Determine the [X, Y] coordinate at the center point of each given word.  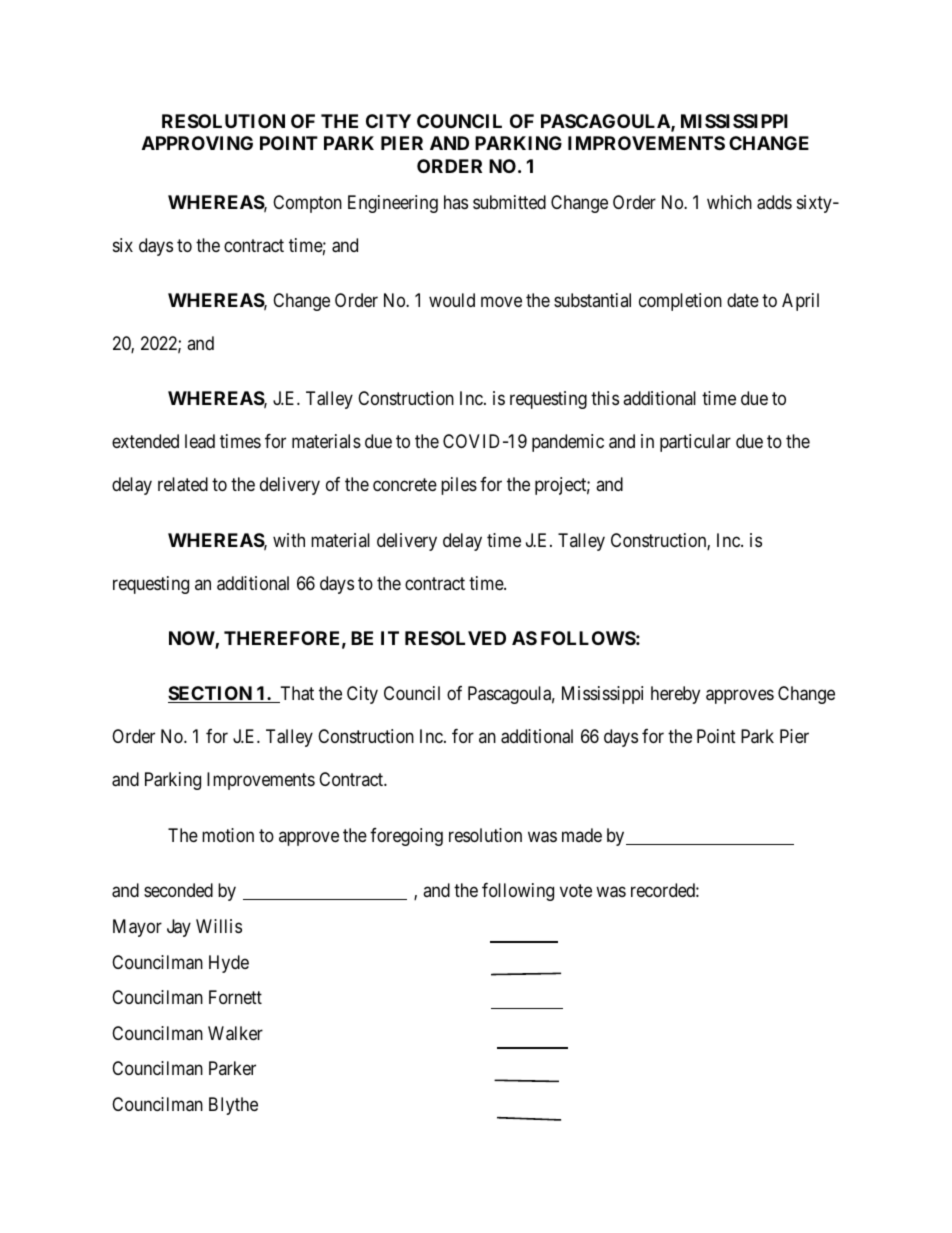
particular [695, 443]
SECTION [211, 694]
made [582, 835]
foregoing [406, 837]
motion [228, 835]
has [456, 202]
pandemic [568, 443]
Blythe [233, 1106]
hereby [675, 695]
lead [200, 441]
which [729, 202]
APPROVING [197, 143]
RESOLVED [455, 638]
